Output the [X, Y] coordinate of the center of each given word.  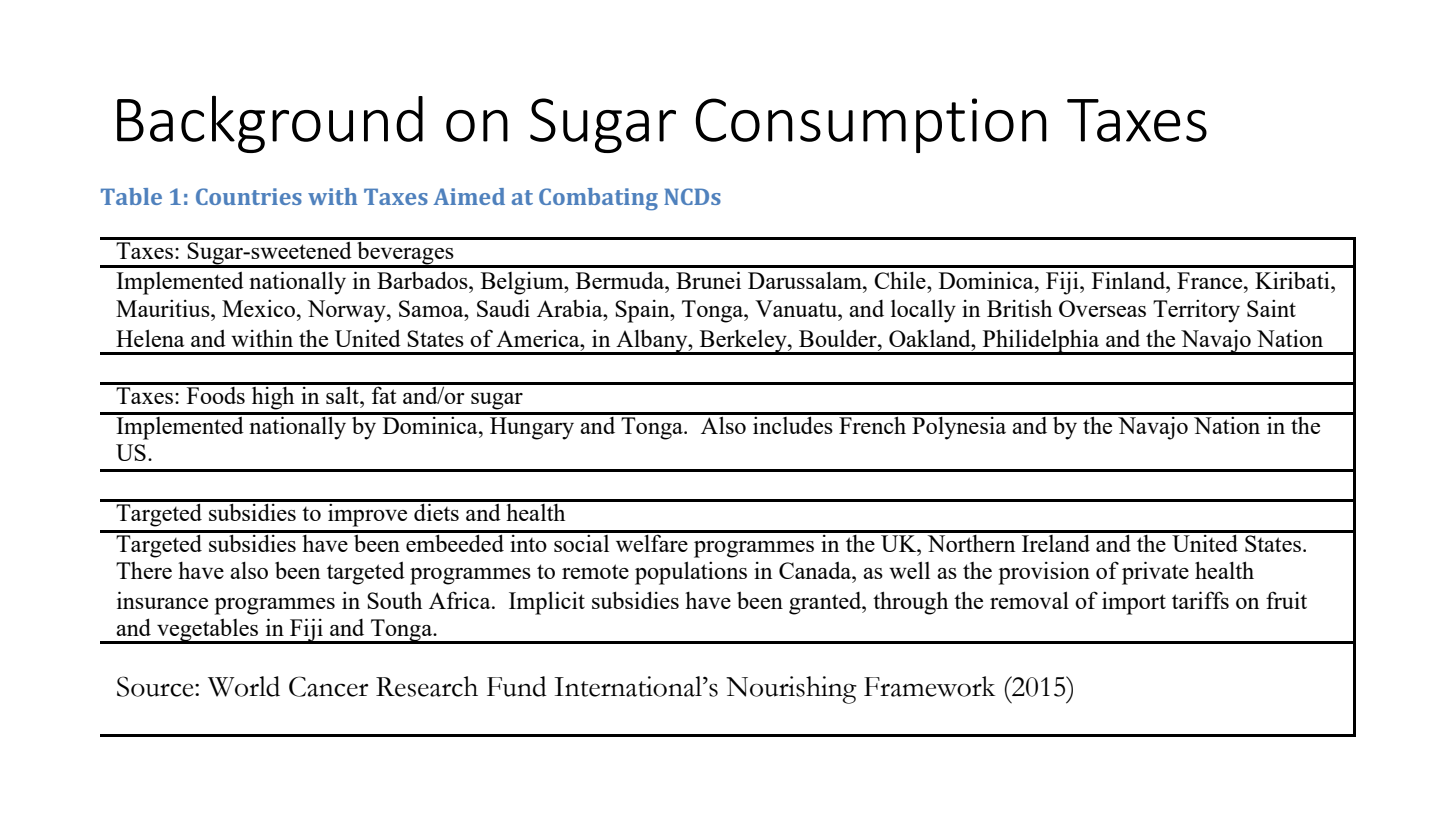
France [1211, 280]
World [244, 686]
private [1155, 573]
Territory [1196, 311]
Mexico [260, 308]
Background [270, 124]
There [144, 570]
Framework [929, 686]
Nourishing [791, 690]
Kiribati [1293, 280]
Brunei [708, 280]
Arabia [571, 308]
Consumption [871, 125]
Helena [150, 338]
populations [691, 573]
